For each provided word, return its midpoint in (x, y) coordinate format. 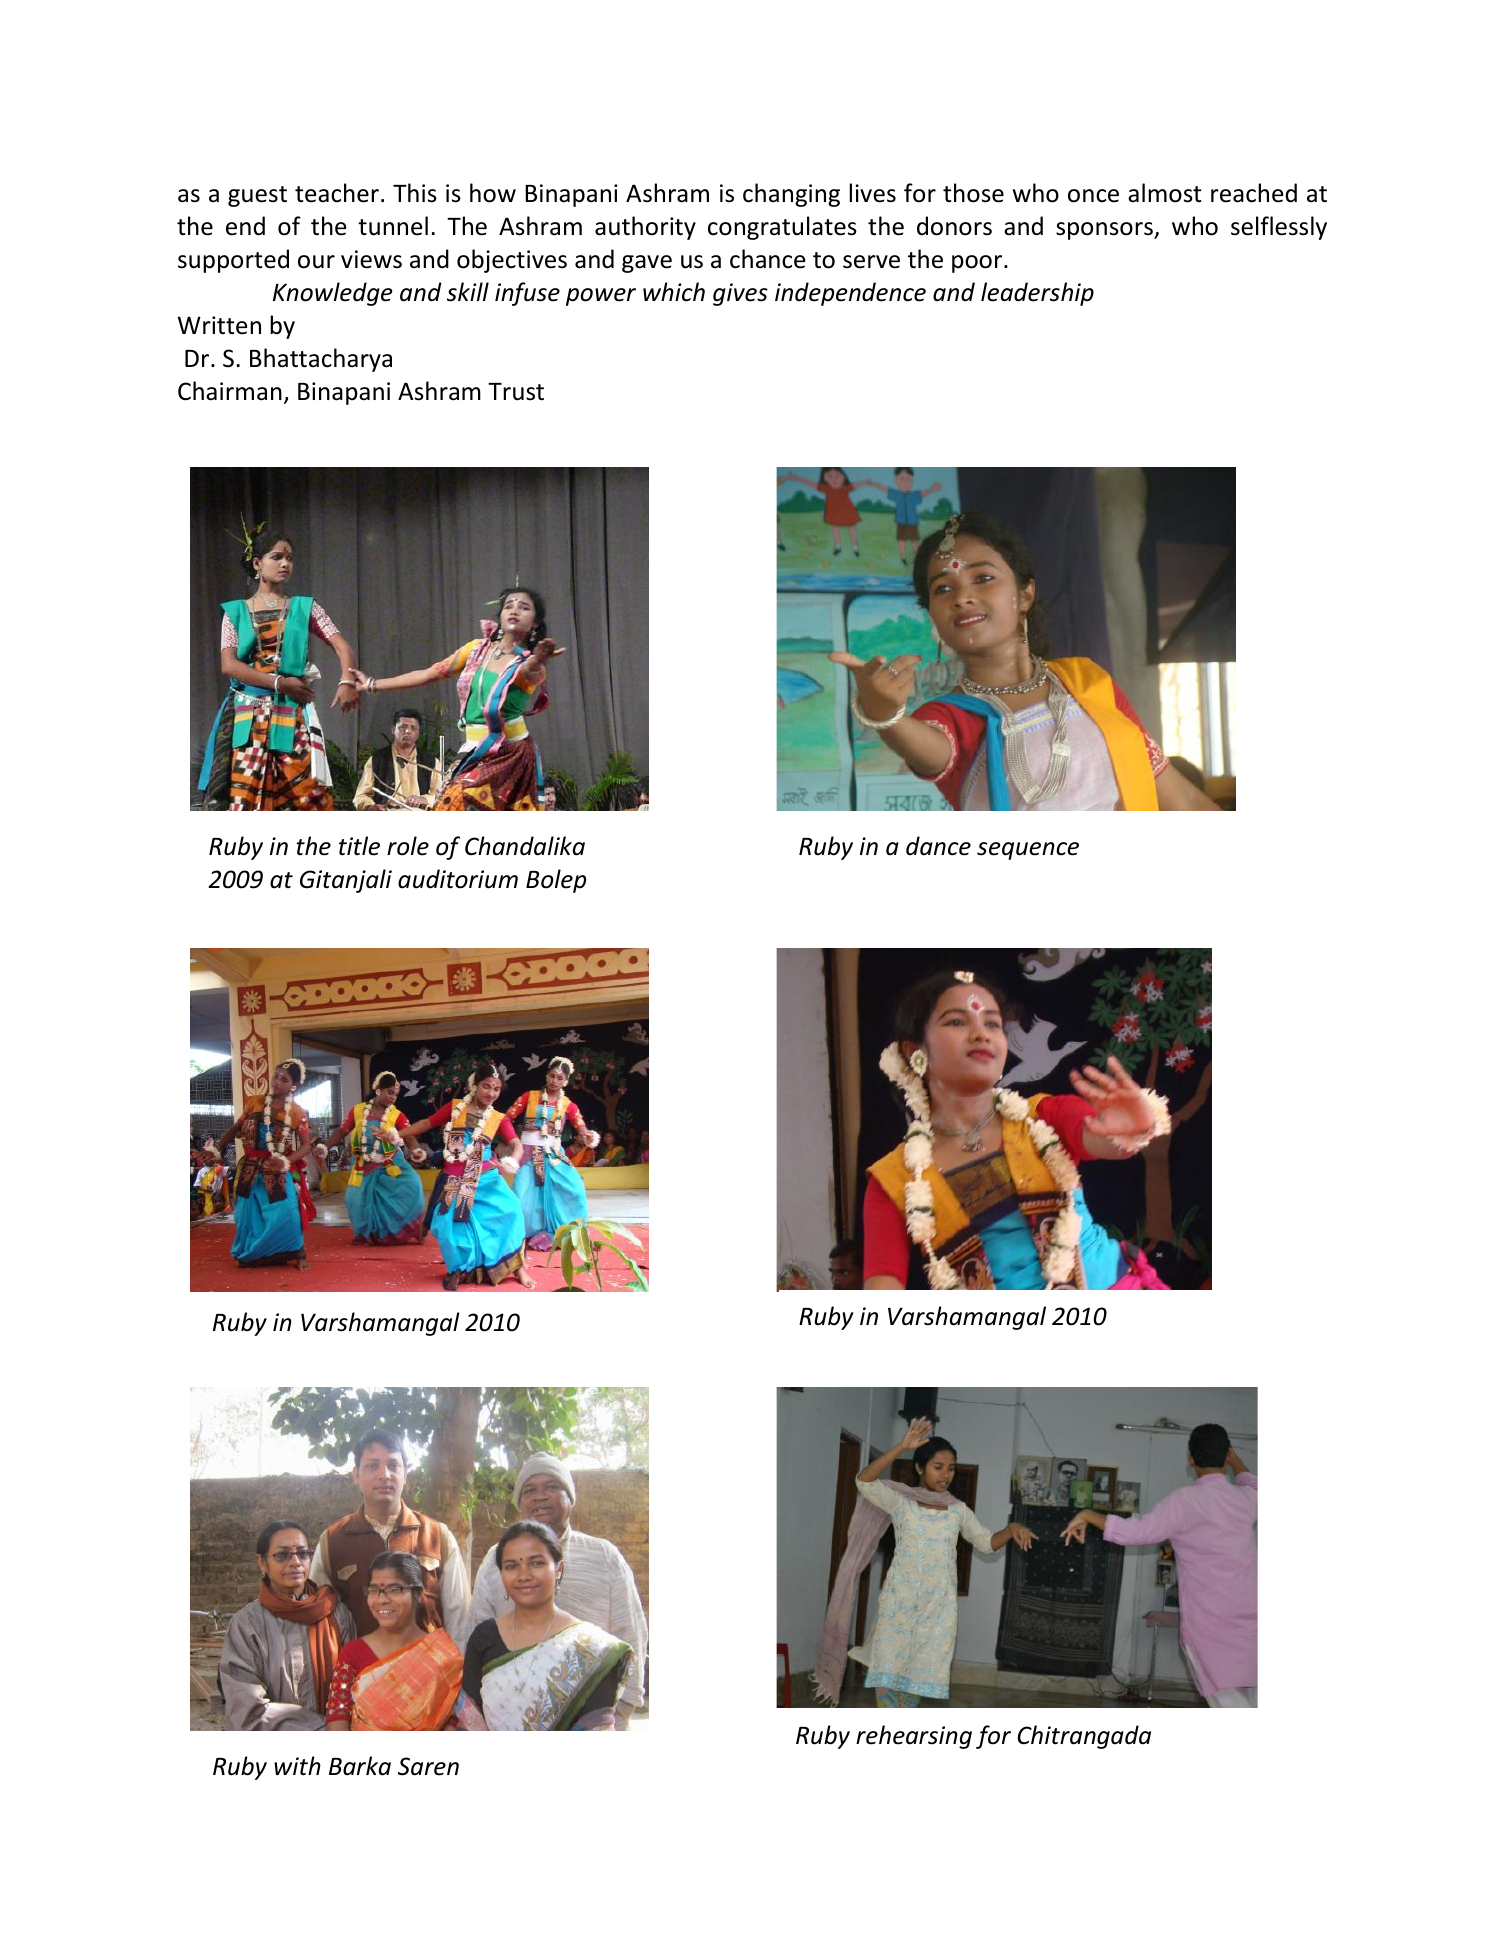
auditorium (458, 879)
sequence (1028, 851)
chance (767, 259)
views (371, 259)
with (297, 1766)
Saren (428, 1766)
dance (938, 846)
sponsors (1105, 231)
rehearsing (914, 1737)
